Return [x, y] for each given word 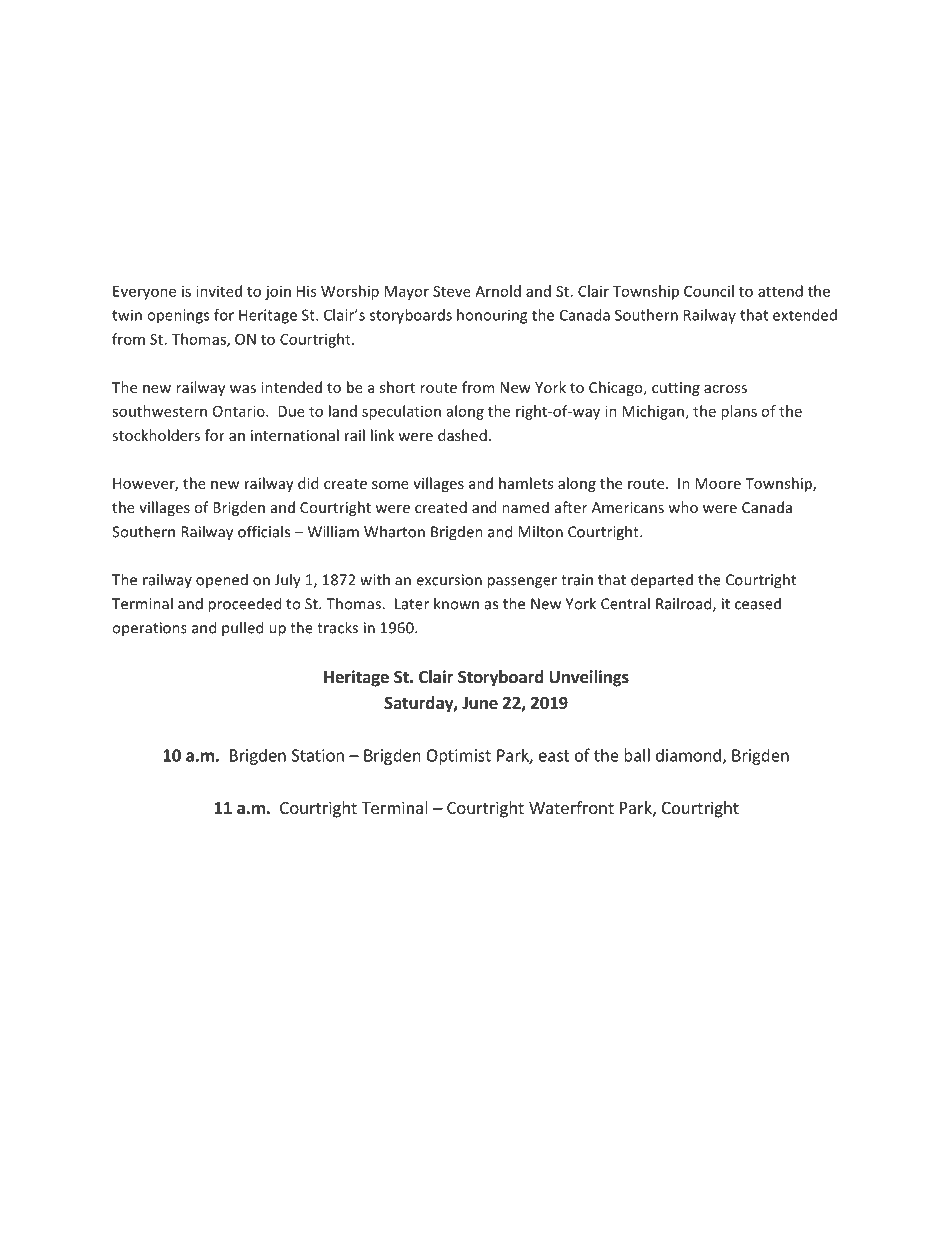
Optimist [458, 757]
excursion [449, 580]
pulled [242, 629]
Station [318, 755]
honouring [492, 316]
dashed [462, 435]
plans [739, 412]
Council [709, 291]
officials [264, 531]
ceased [758, 603]
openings [178, 316]
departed [662, 580]
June [480, 703]
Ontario [240, 411]
